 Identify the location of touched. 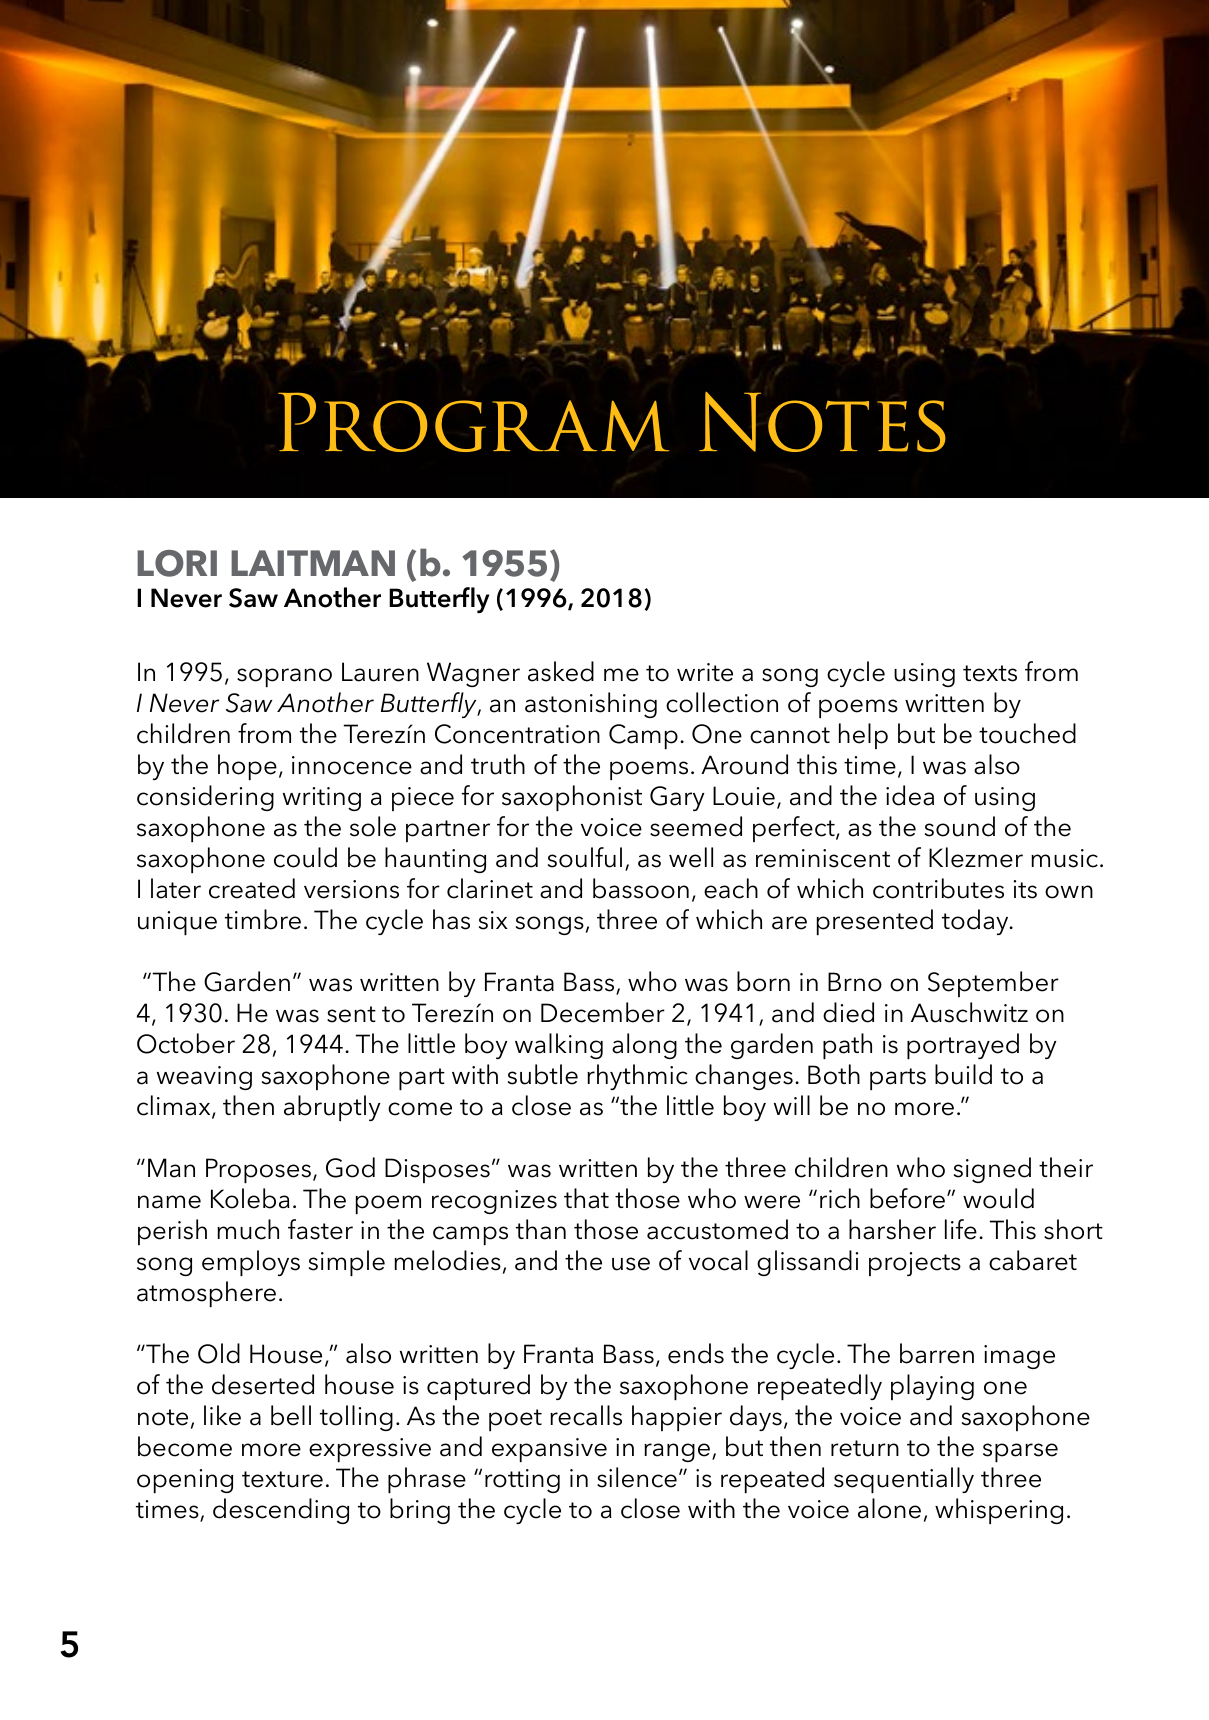
(1027, 733).
